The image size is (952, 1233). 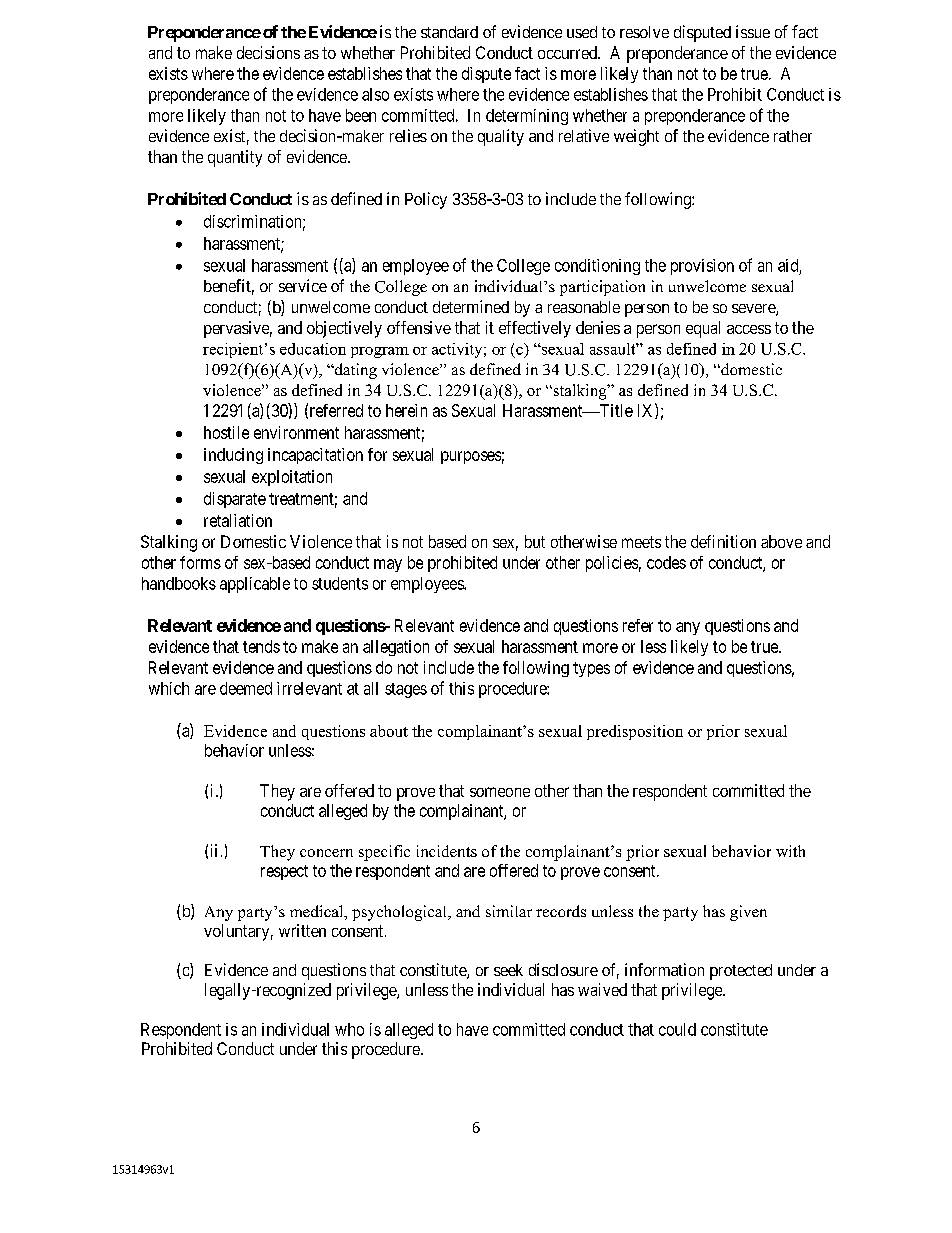 I want to click on provision, so click(x=702, y=267).
